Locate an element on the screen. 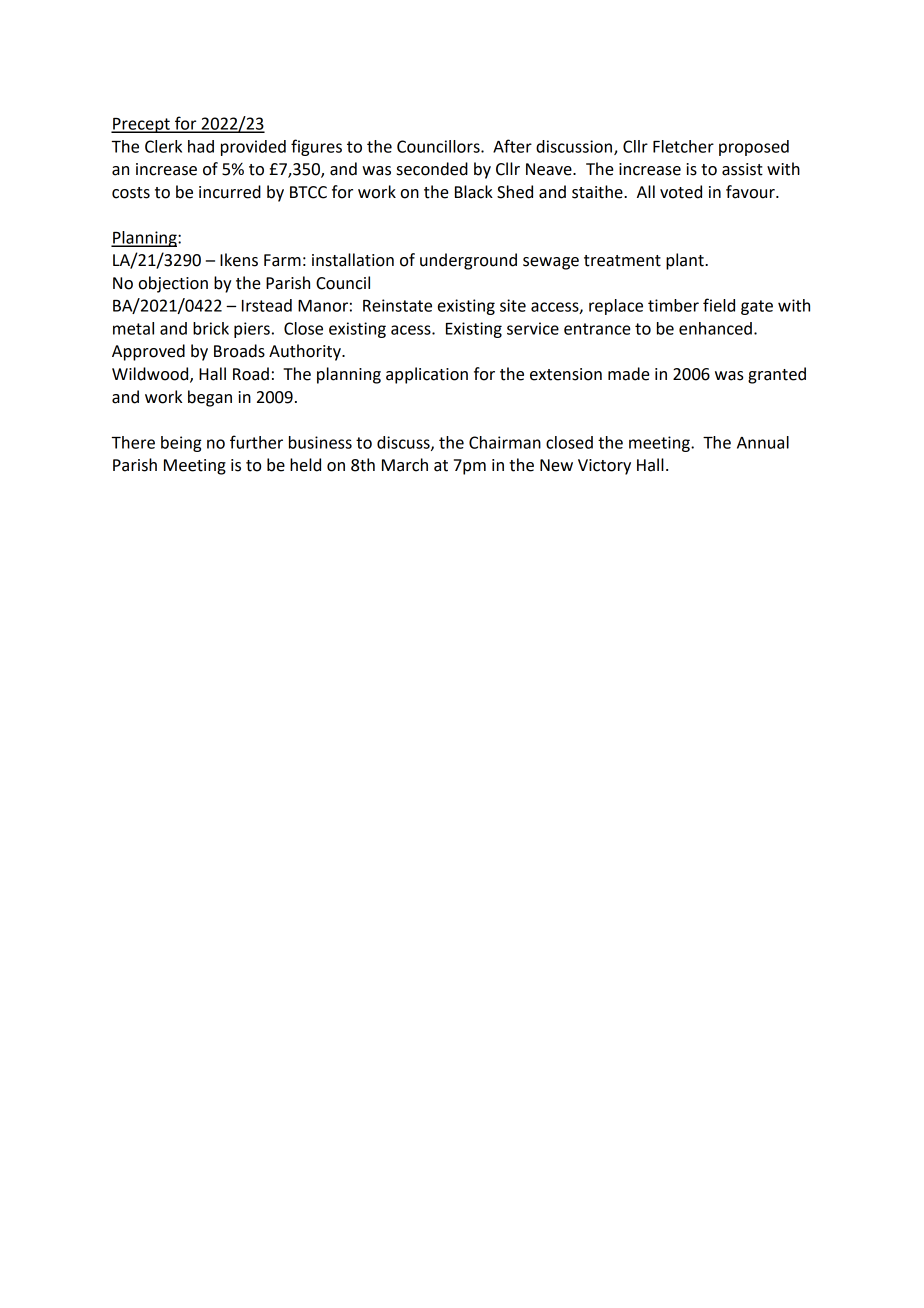 The width and height of the screenshot is (924, 1308). voted is located at coordinates (681, 192).
